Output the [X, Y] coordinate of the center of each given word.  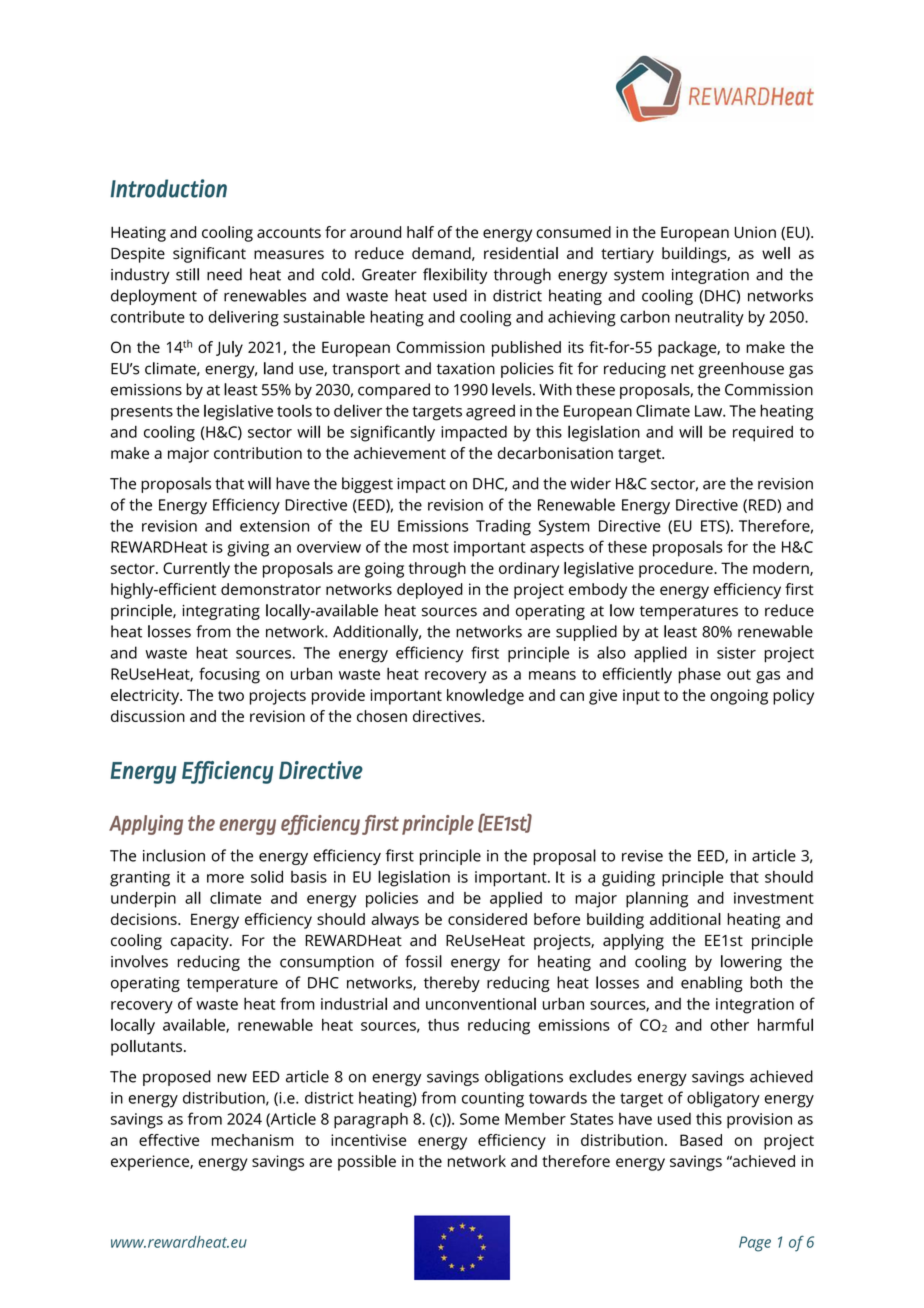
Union [755, 232]
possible [367, 1163]
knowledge [485, 697]
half [420, 232]
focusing [229, 675]
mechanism [252, 1140]
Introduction [169, 188]
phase [700, 676]
